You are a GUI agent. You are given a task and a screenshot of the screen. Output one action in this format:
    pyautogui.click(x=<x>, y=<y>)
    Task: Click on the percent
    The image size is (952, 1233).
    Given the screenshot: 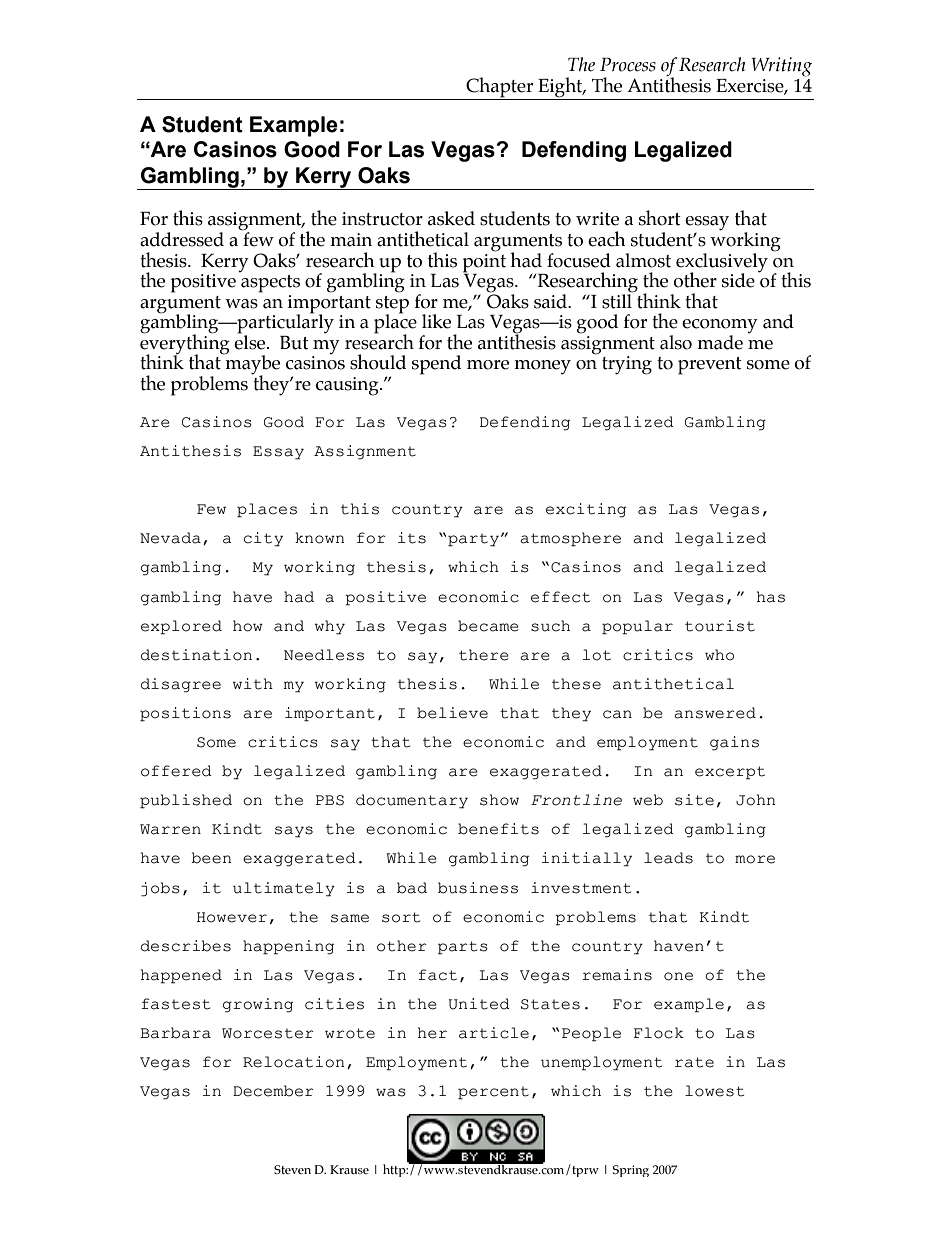 What is the action you would take?
    pyautogui.click(x=493, y=1093)
